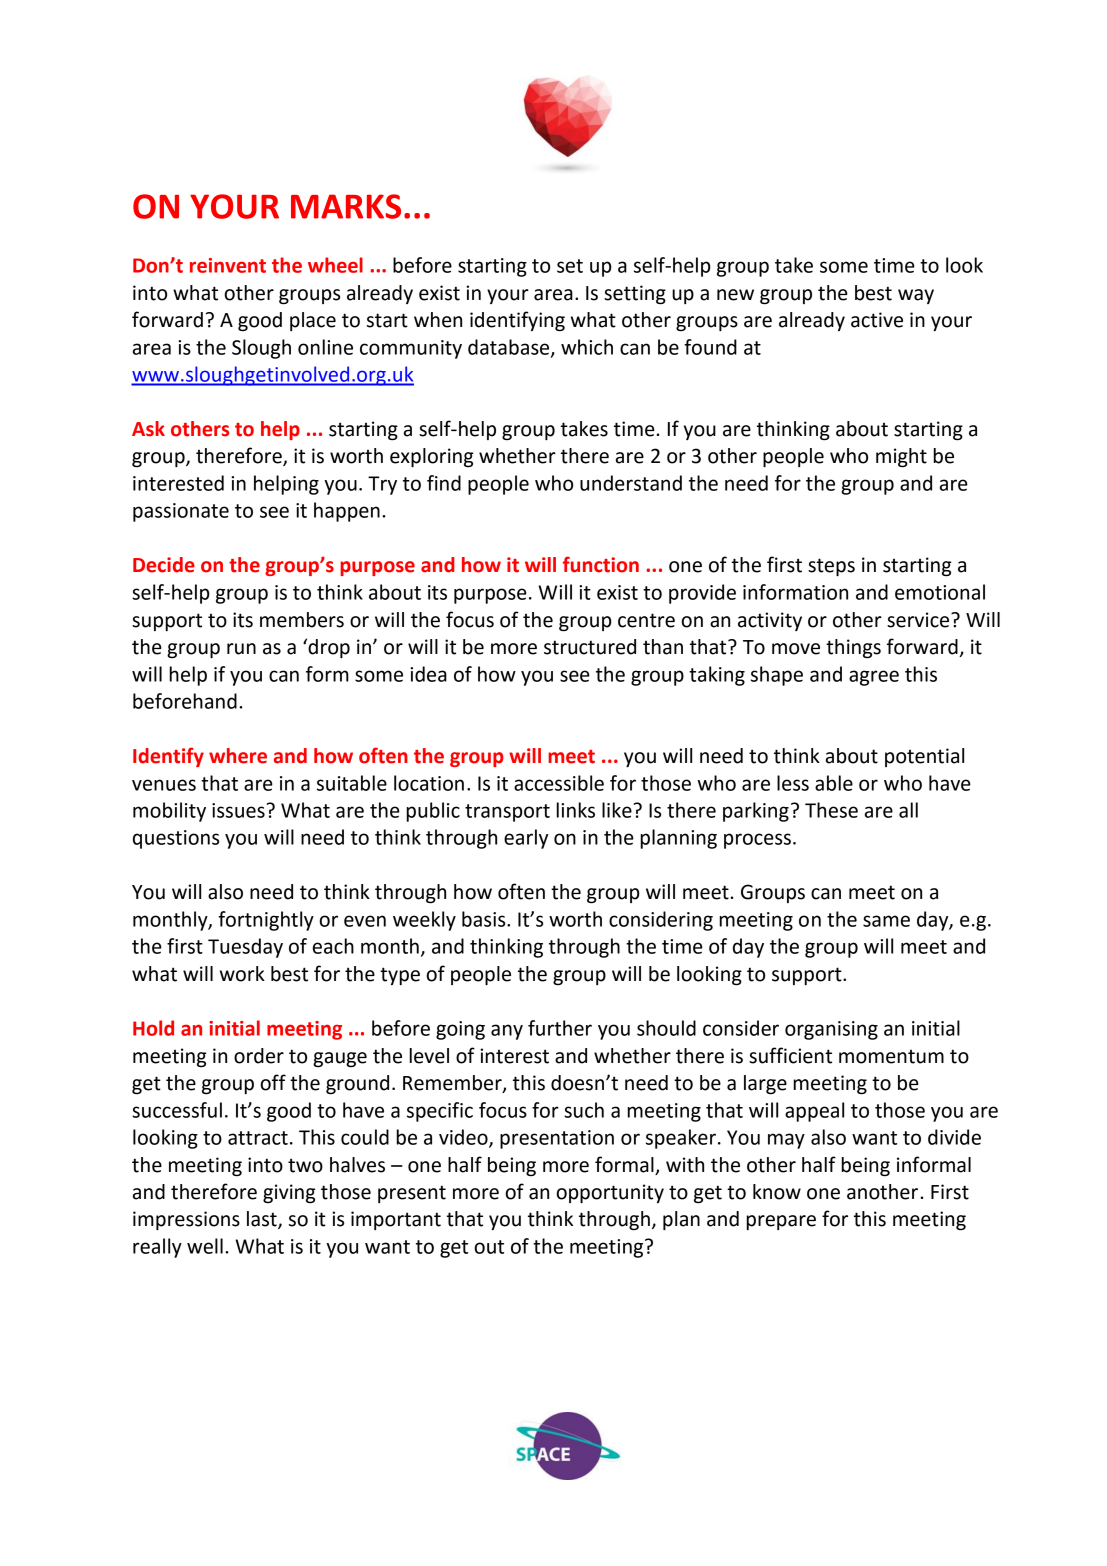 This document has width=1107, height=1566. Describe the element at coordinates (901, 458) in the document. I see `might` at that location.
